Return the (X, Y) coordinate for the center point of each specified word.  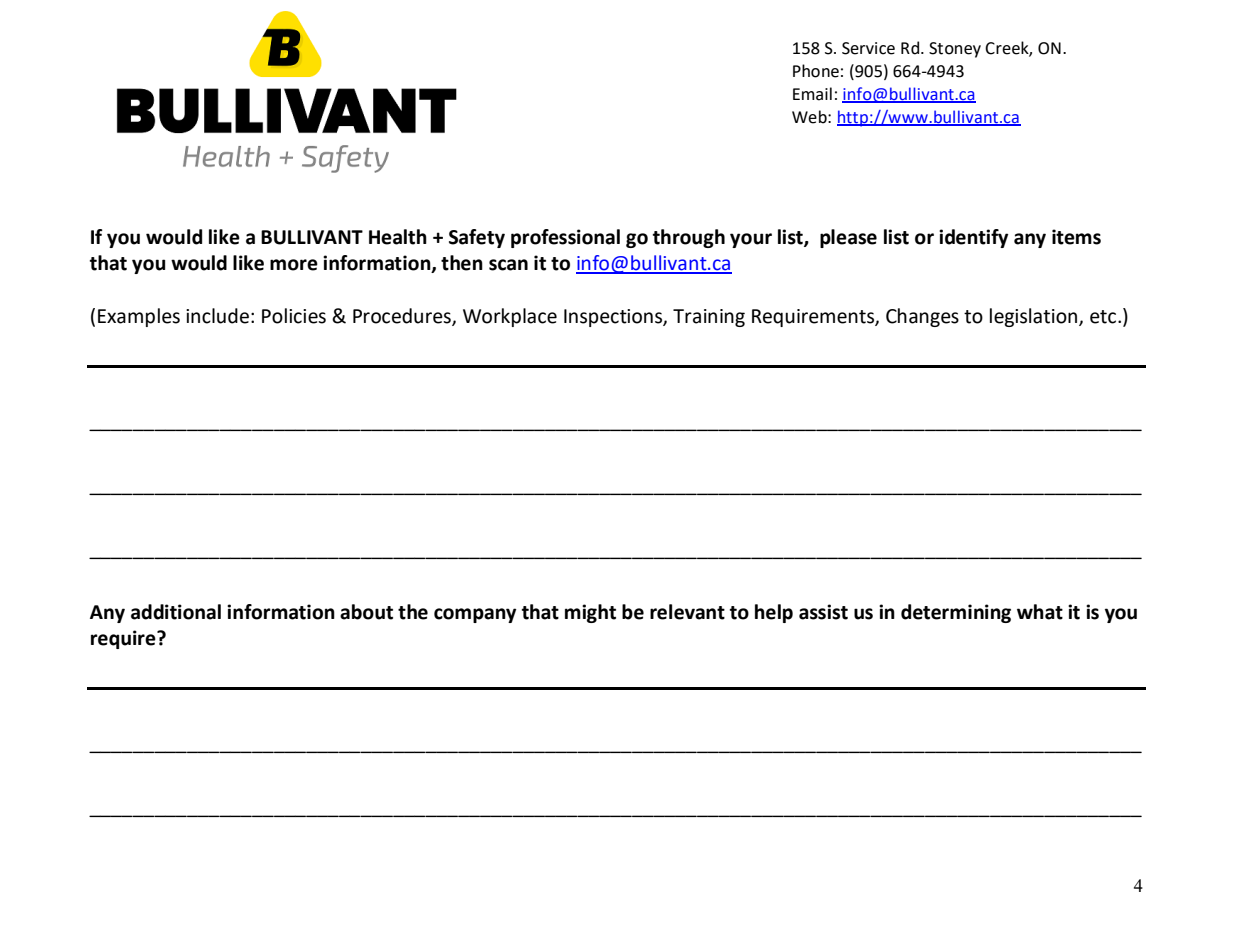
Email (812, 94)
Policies (294, 316)
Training (709, 318)
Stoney (955, 50)
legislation (1033, 317)
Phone (816, 71)
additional (176, 612)
